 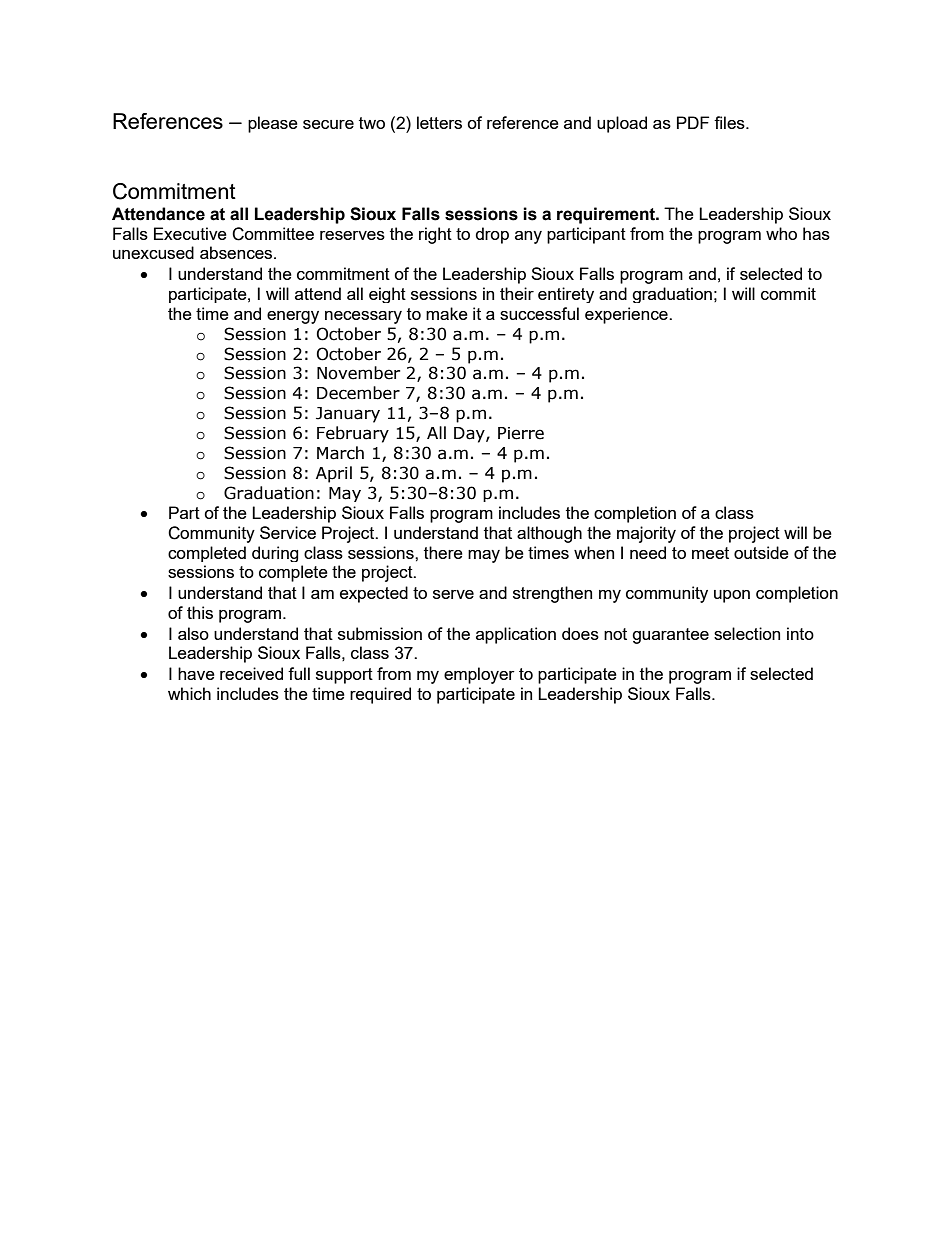 I want to click on Pierre, so click(x=521, y=433).
